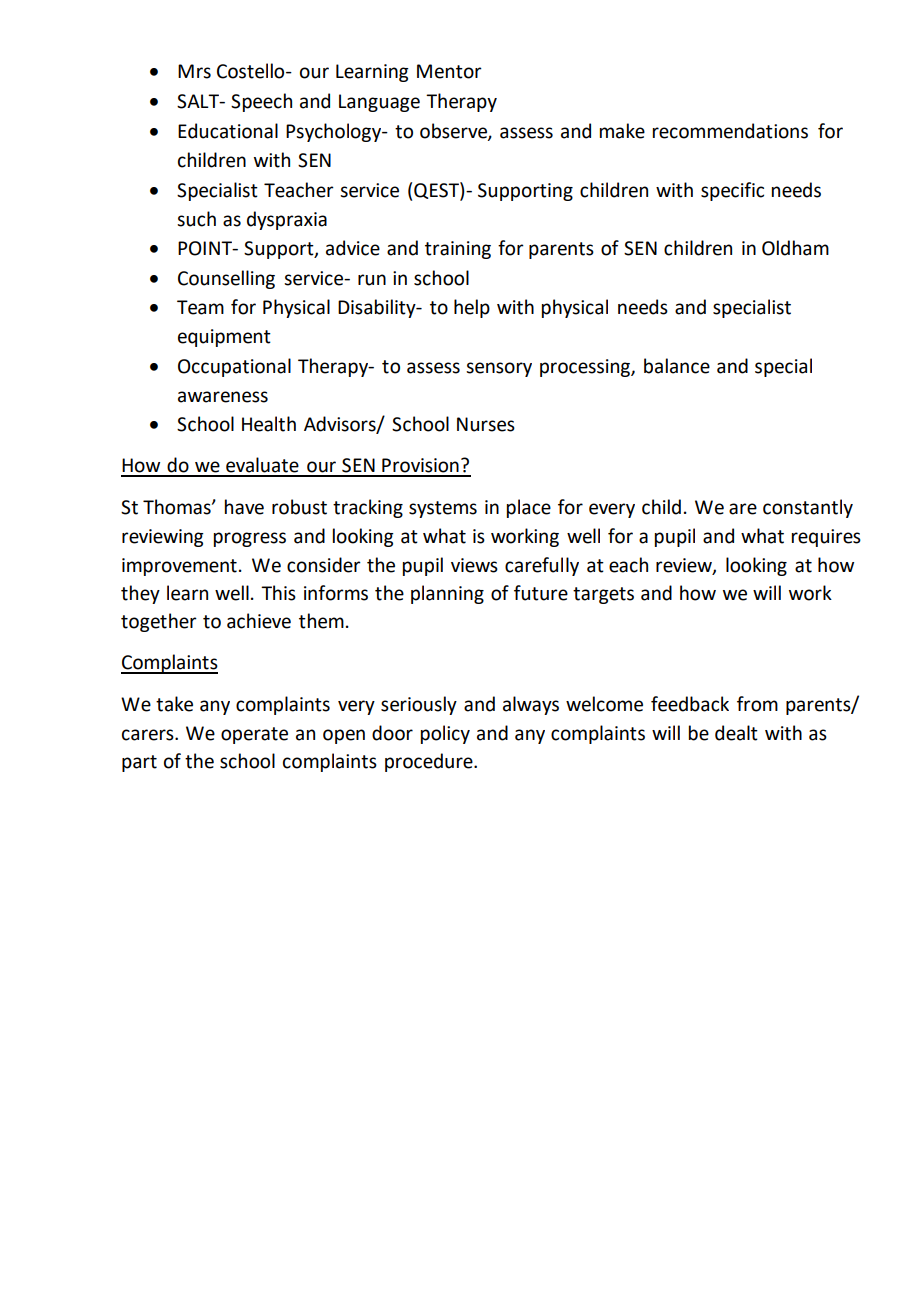 The image size is (924, 1308). I want to click on Counselling, so click(226, 279).
